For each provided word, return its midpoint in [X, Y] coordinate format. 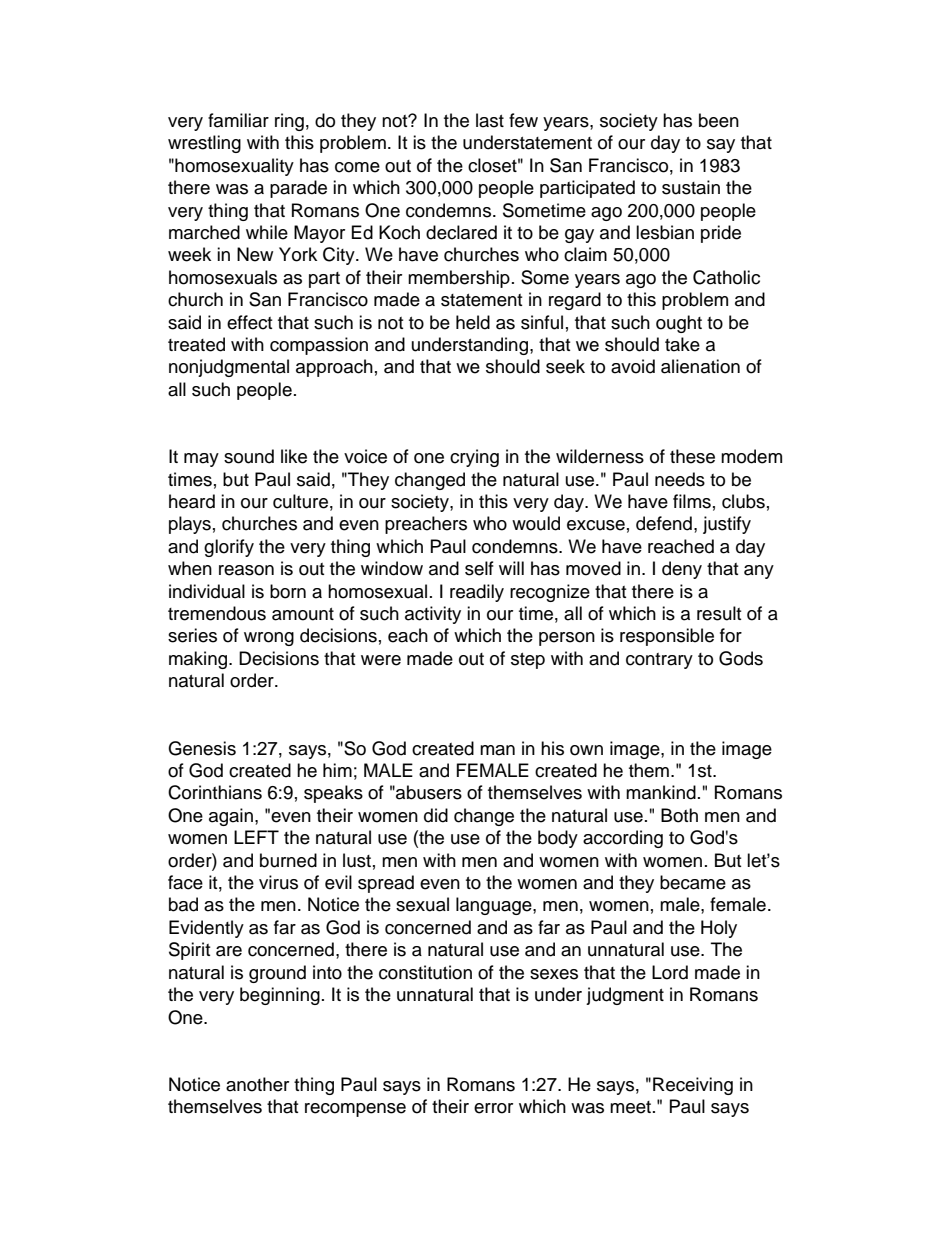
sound [249, 456]
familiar [238, 120]
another [257, 1084]
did [436, 815]
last [490, 120]
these [692, 456]
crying [474, 458]
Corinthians [215, 792]
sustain [691, 187]
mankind [661, 792]
